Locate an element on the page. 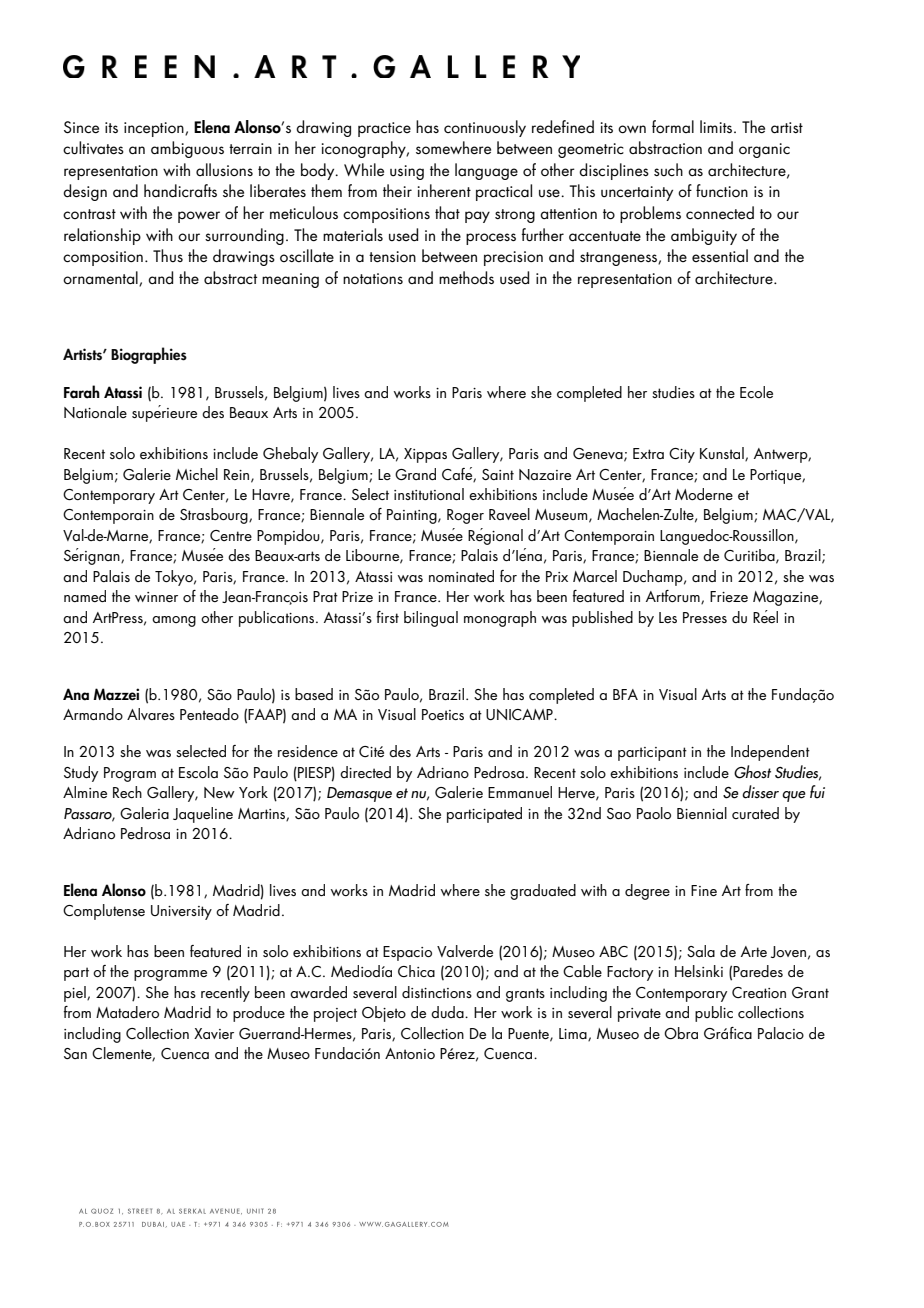 The image size is (924, 1308). such is located at coordinates (668, 169).
